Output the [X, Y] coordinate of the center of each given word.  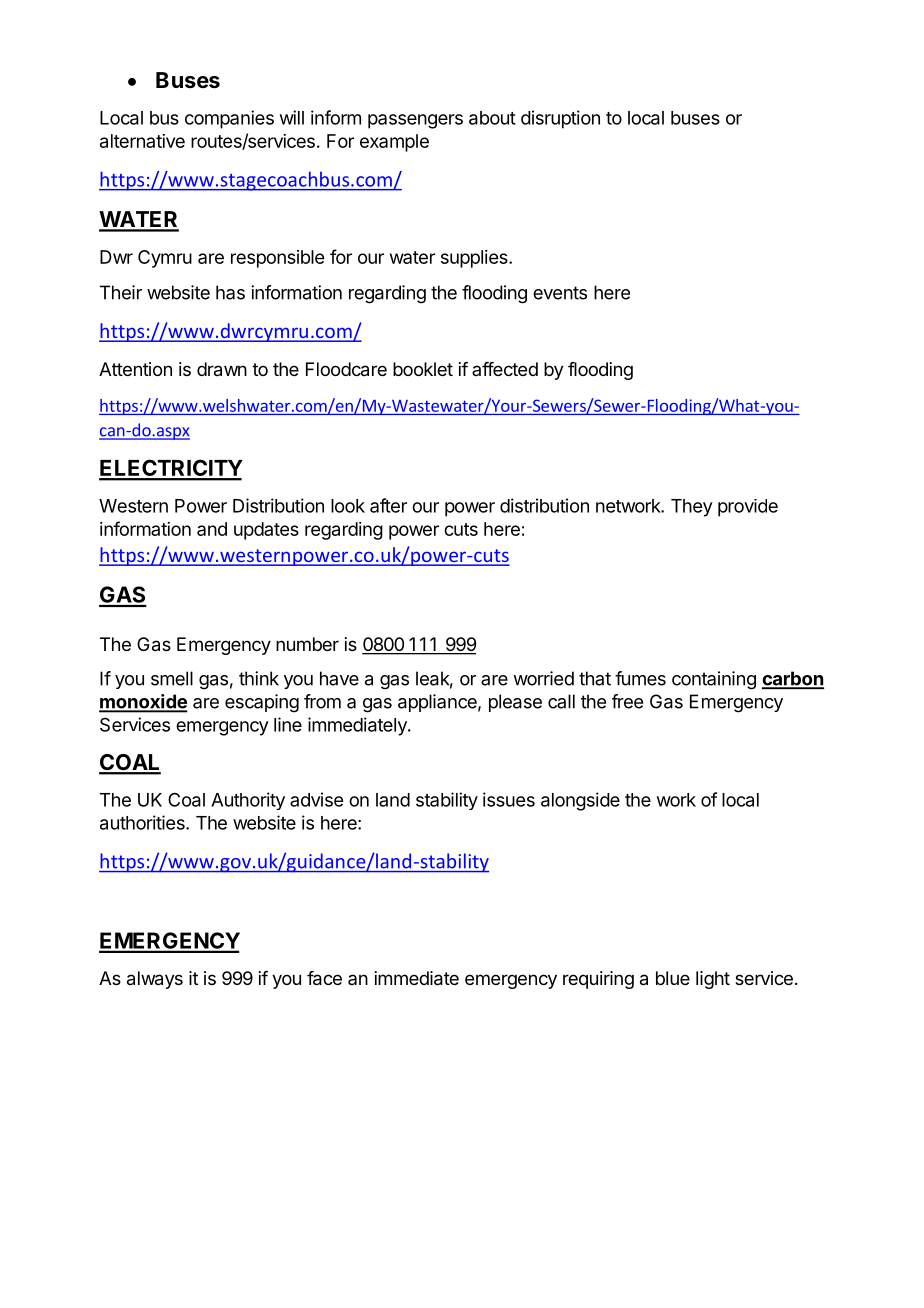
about [492, 118]
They [692, 508]
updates [266, 531]
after [388, 505]
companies [229, 119]
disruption [560, 119]
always [155, 980]
